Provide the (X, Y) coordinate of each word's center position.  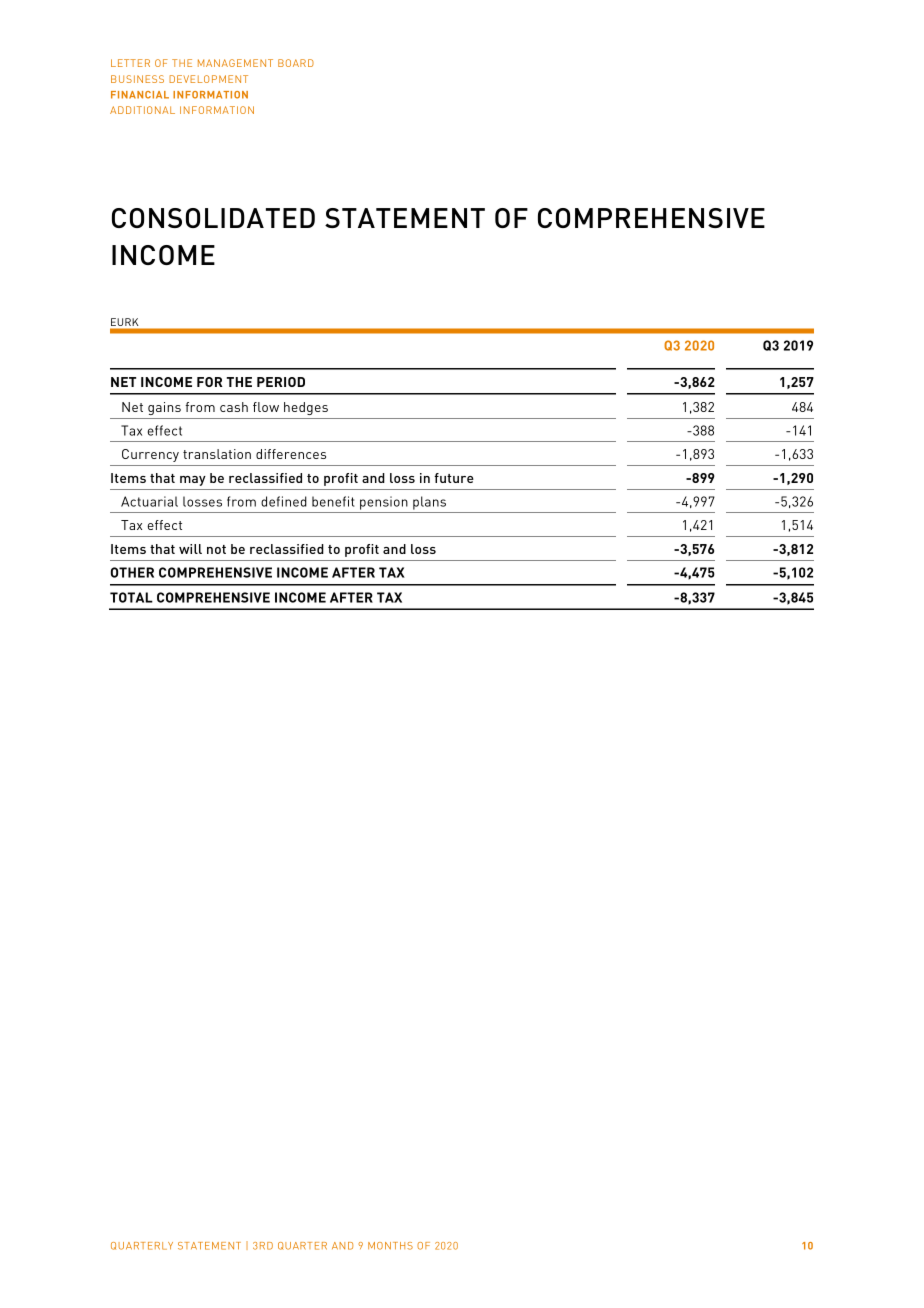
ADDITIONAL (142, 110)
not (216, 549)
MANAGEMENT (235, 63)
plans (429, 503)
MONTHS (390, 1246)
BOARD (296, 63)
